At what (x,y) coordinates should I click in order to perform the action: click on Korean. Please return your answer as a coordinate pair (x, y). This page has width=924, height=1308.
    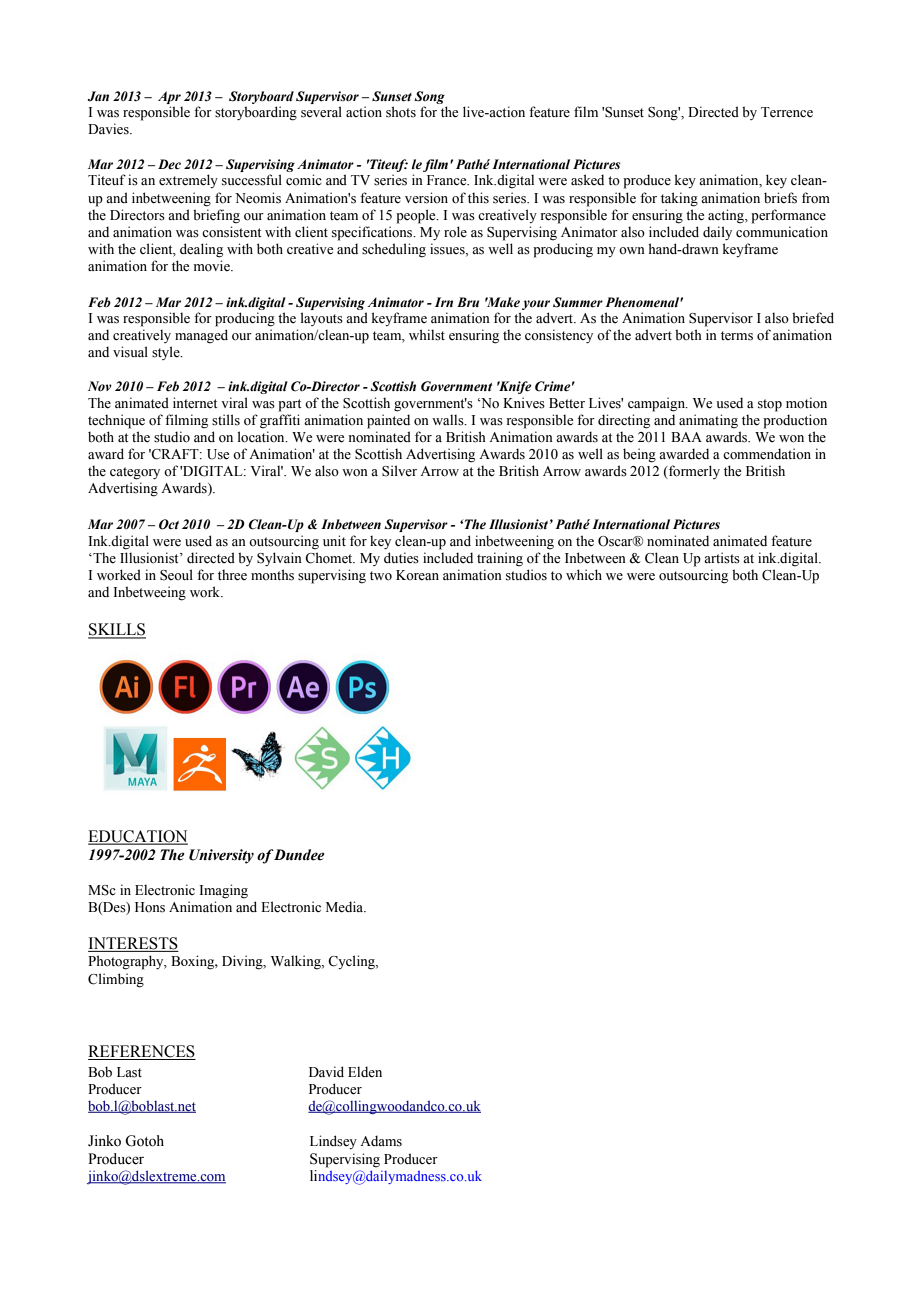
    Looking at the image, I should click on (417, 575).
